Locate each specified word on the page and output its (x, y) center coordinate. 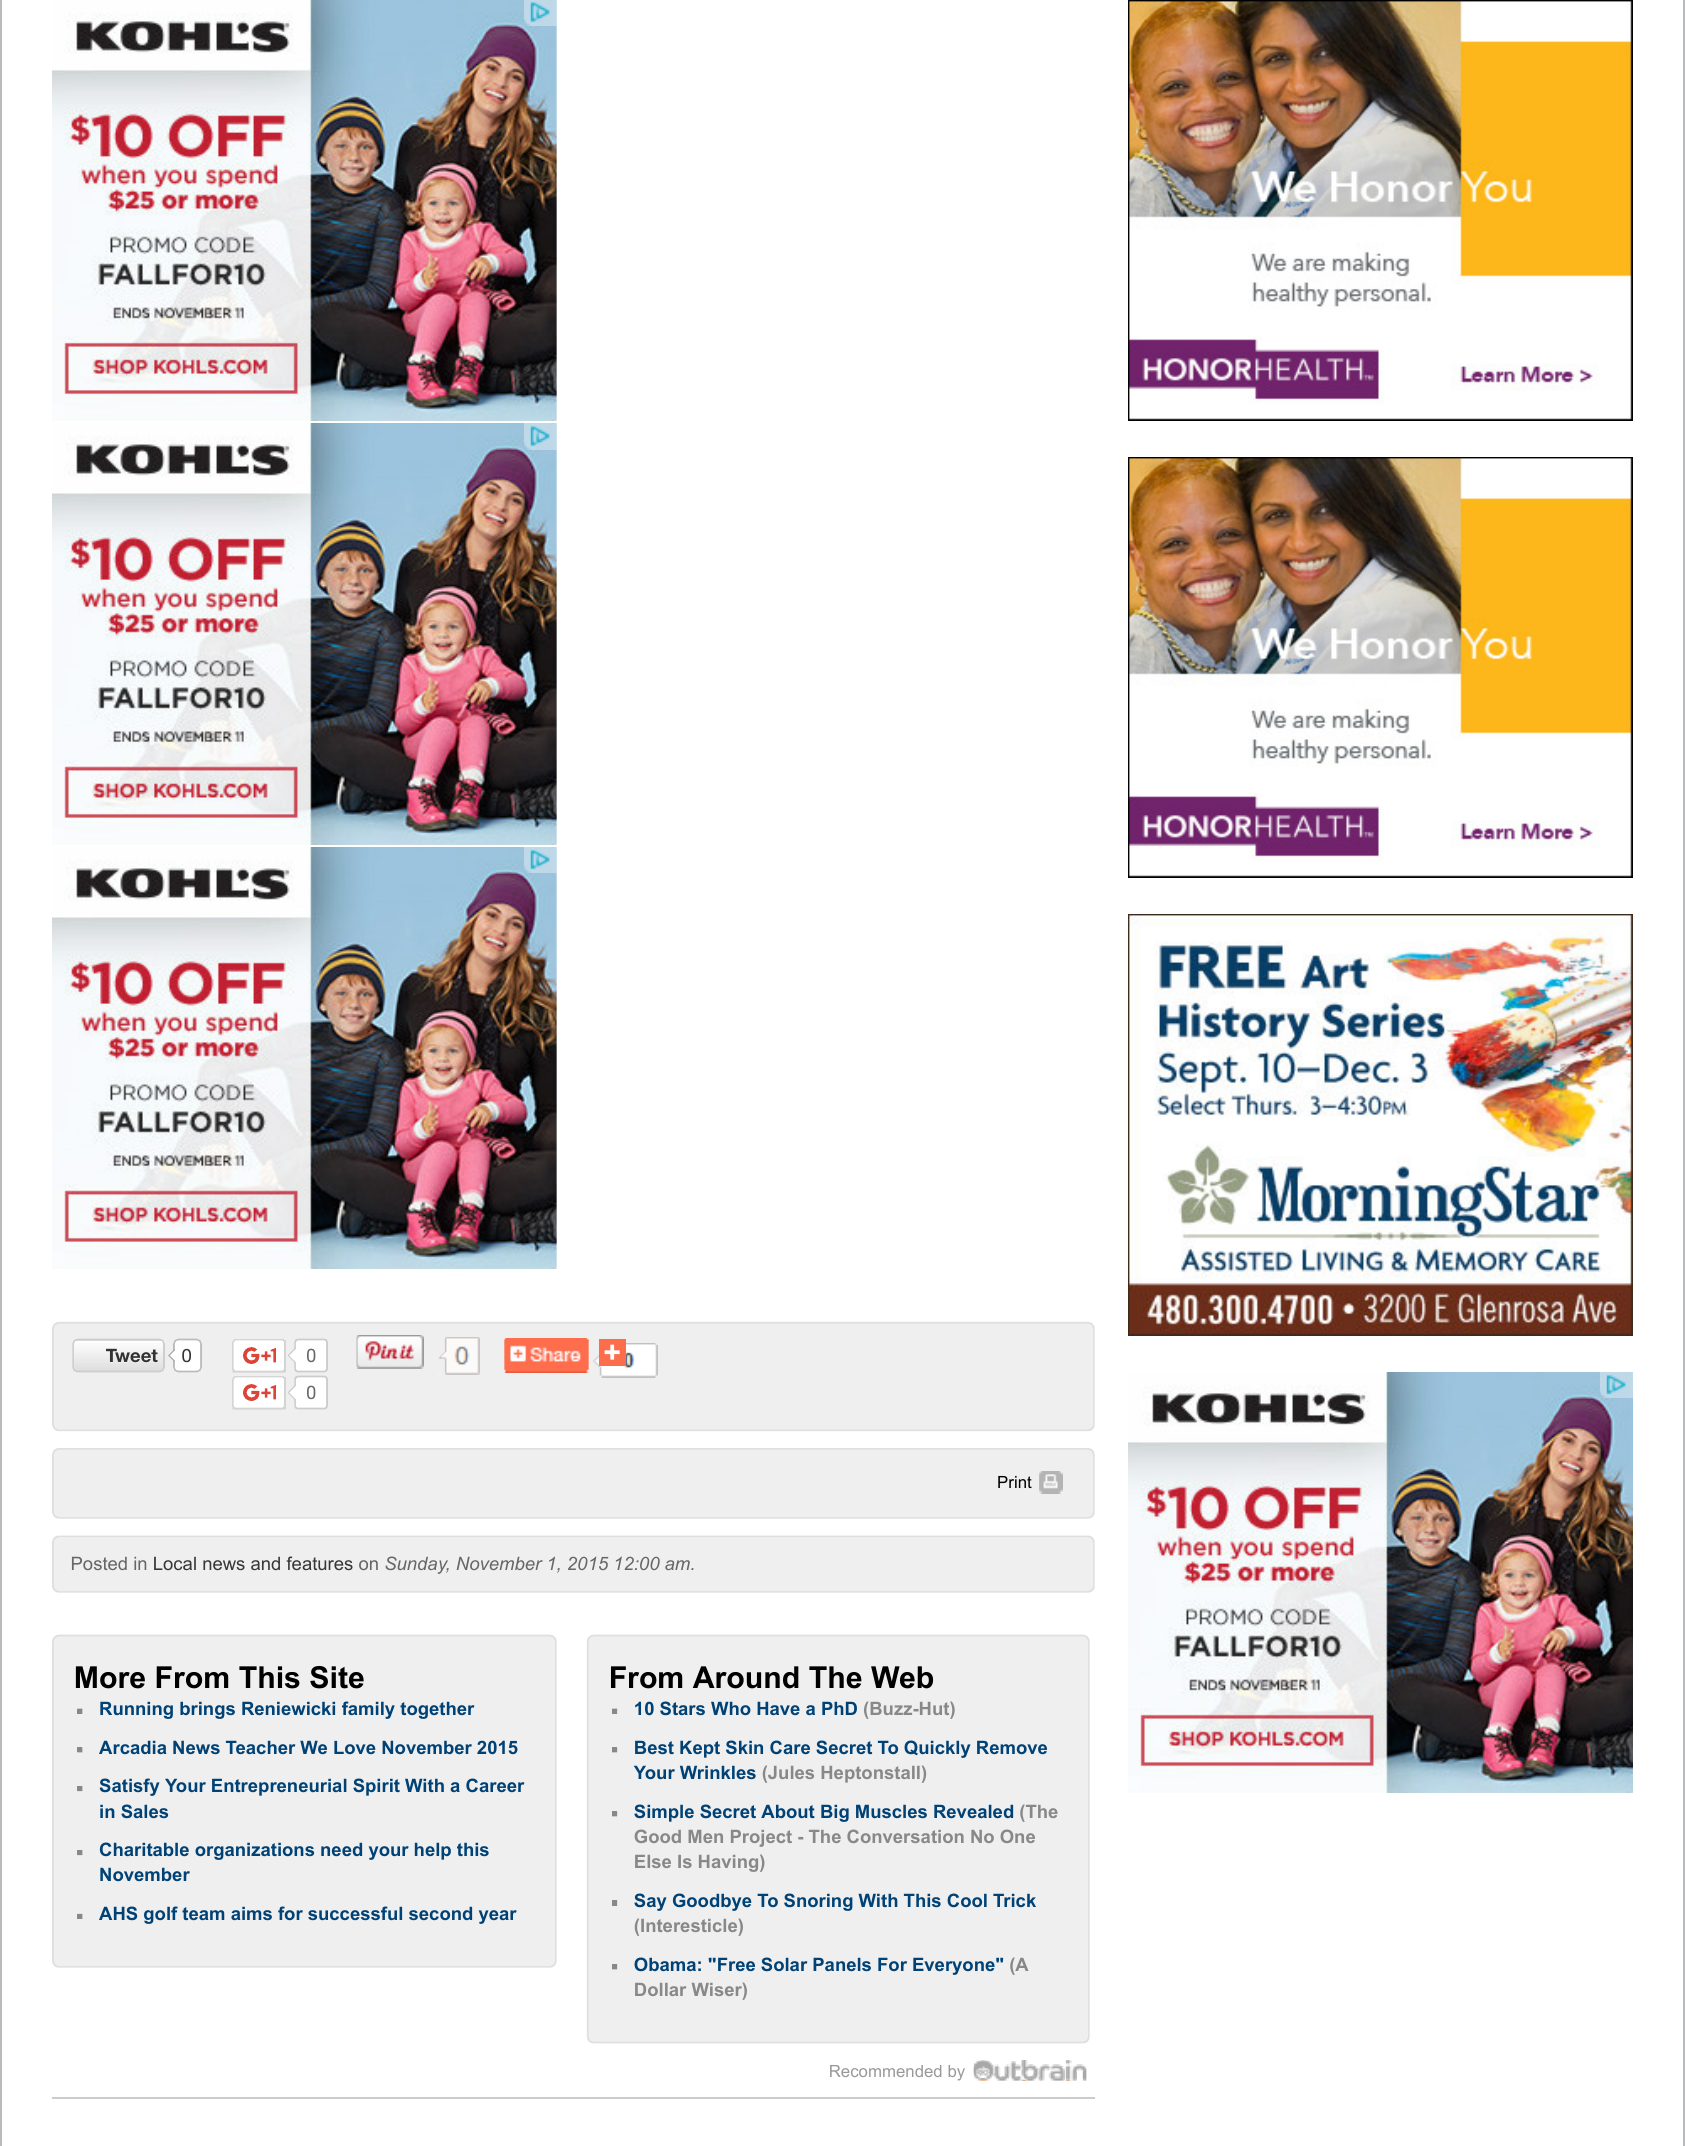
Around (746, 1677)
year (498, 1917)
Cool (967, 1900)
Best (654, 1747)
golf (161, 1915)
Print (1015, 1482)
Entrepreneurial (279, 1787)
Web (902, 1677)
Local (175, 1563)
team (203, 1913)
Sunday (417, 1565)
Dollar (660, 1989)
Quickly (937, 1749)
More (110, 1677)
